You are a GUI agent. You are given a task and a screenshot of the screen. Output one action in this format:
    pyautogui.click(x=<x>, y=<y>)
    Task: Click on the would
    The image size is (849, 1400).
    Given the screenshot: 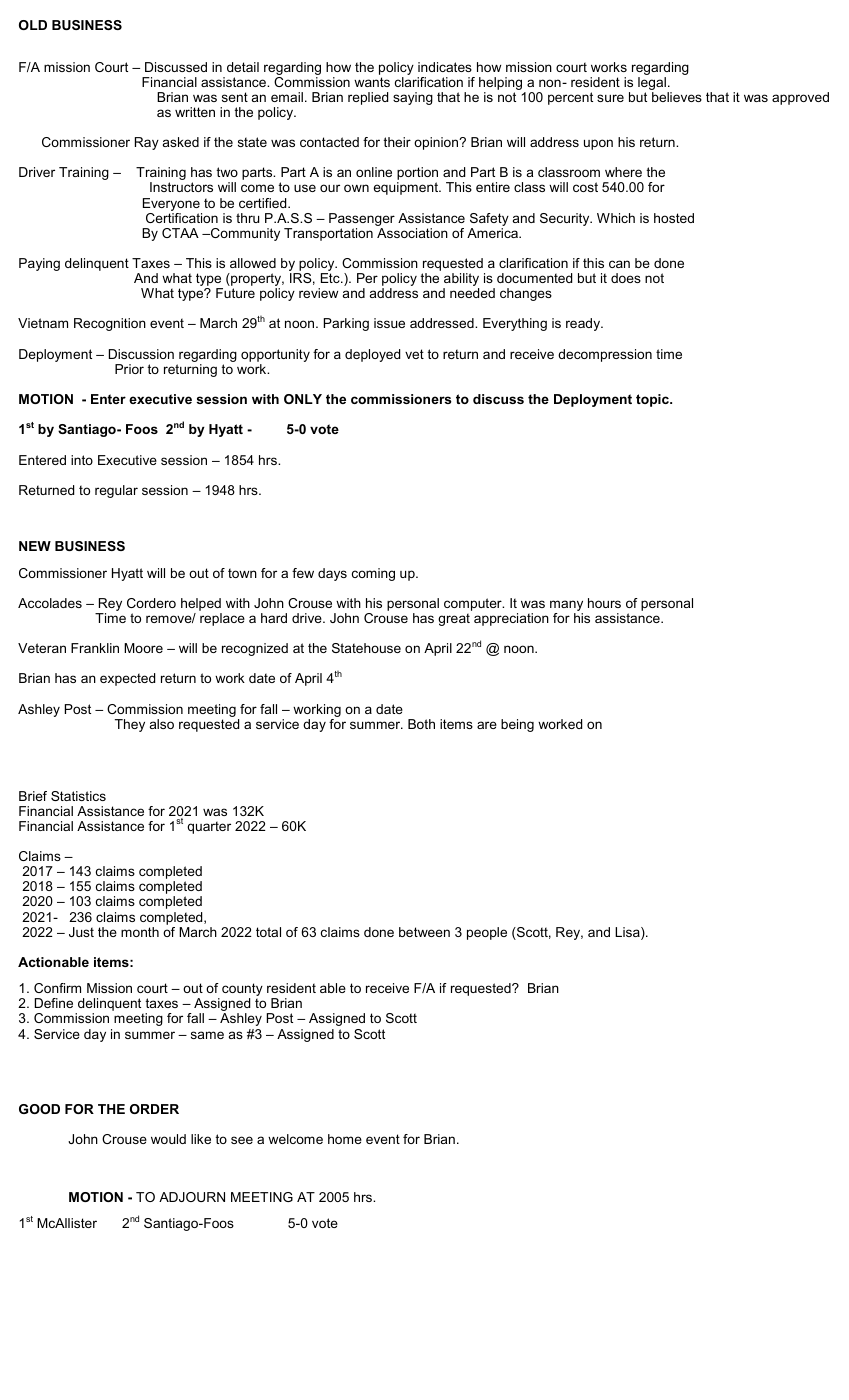 What is the action you would take?
    pyautogui.click(x=168, y=1139)
